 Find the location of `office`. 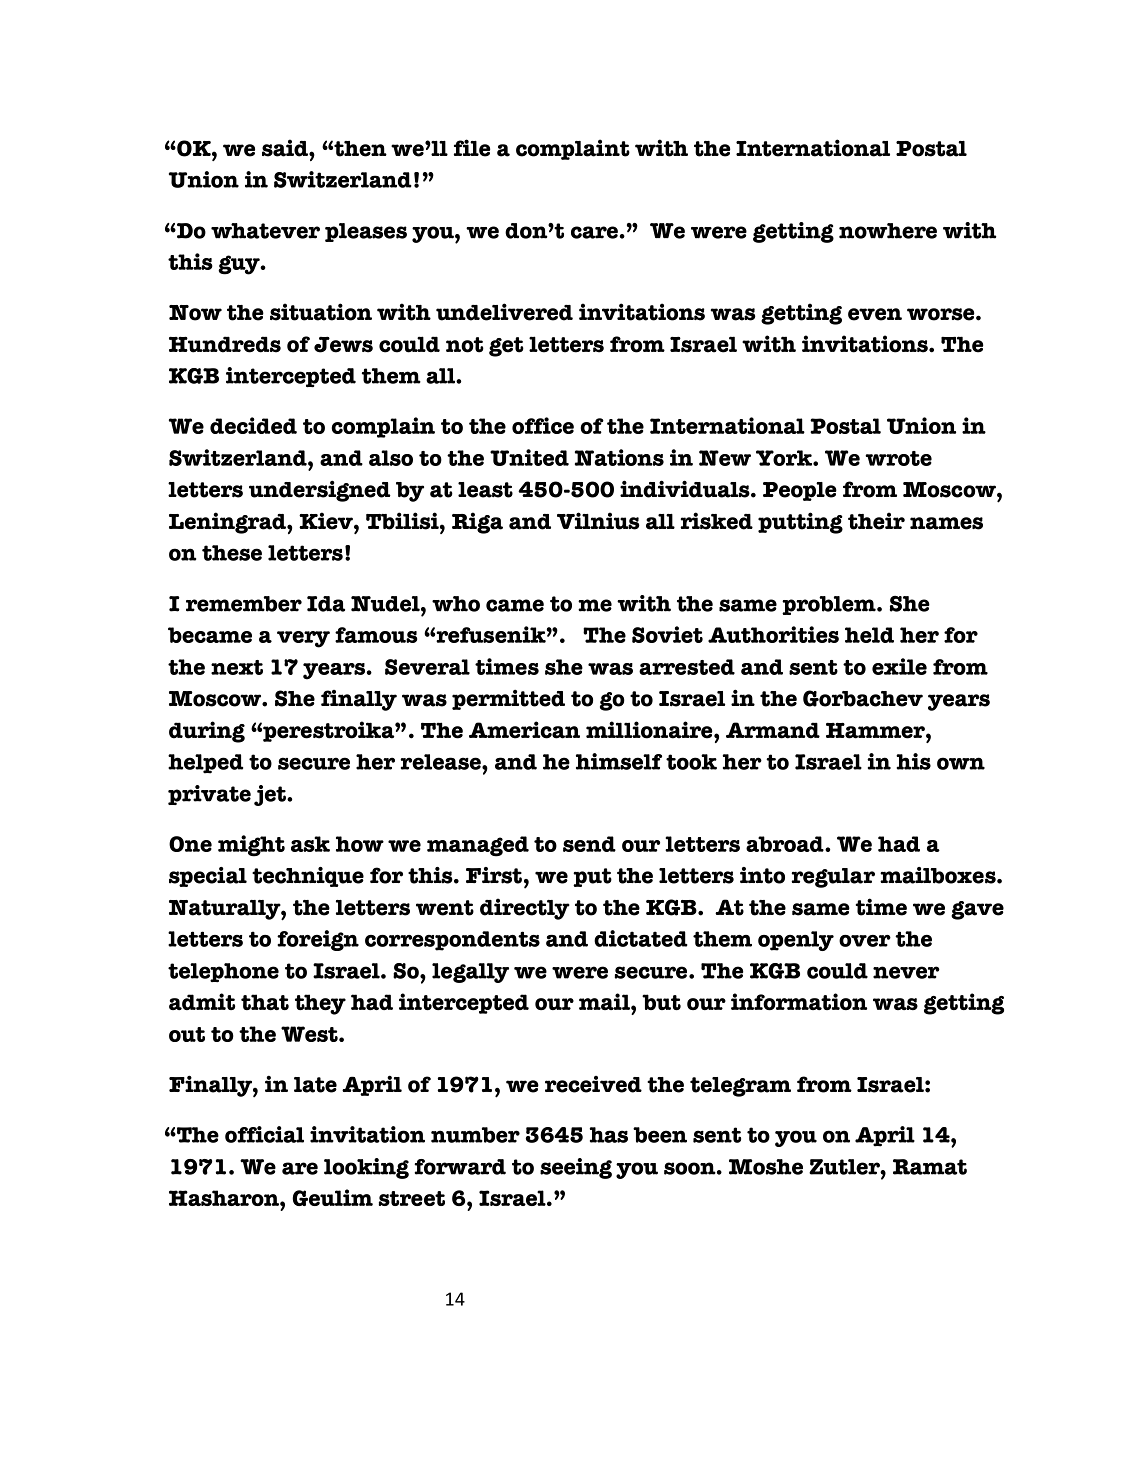

office is located at coordinates (543, 425).
